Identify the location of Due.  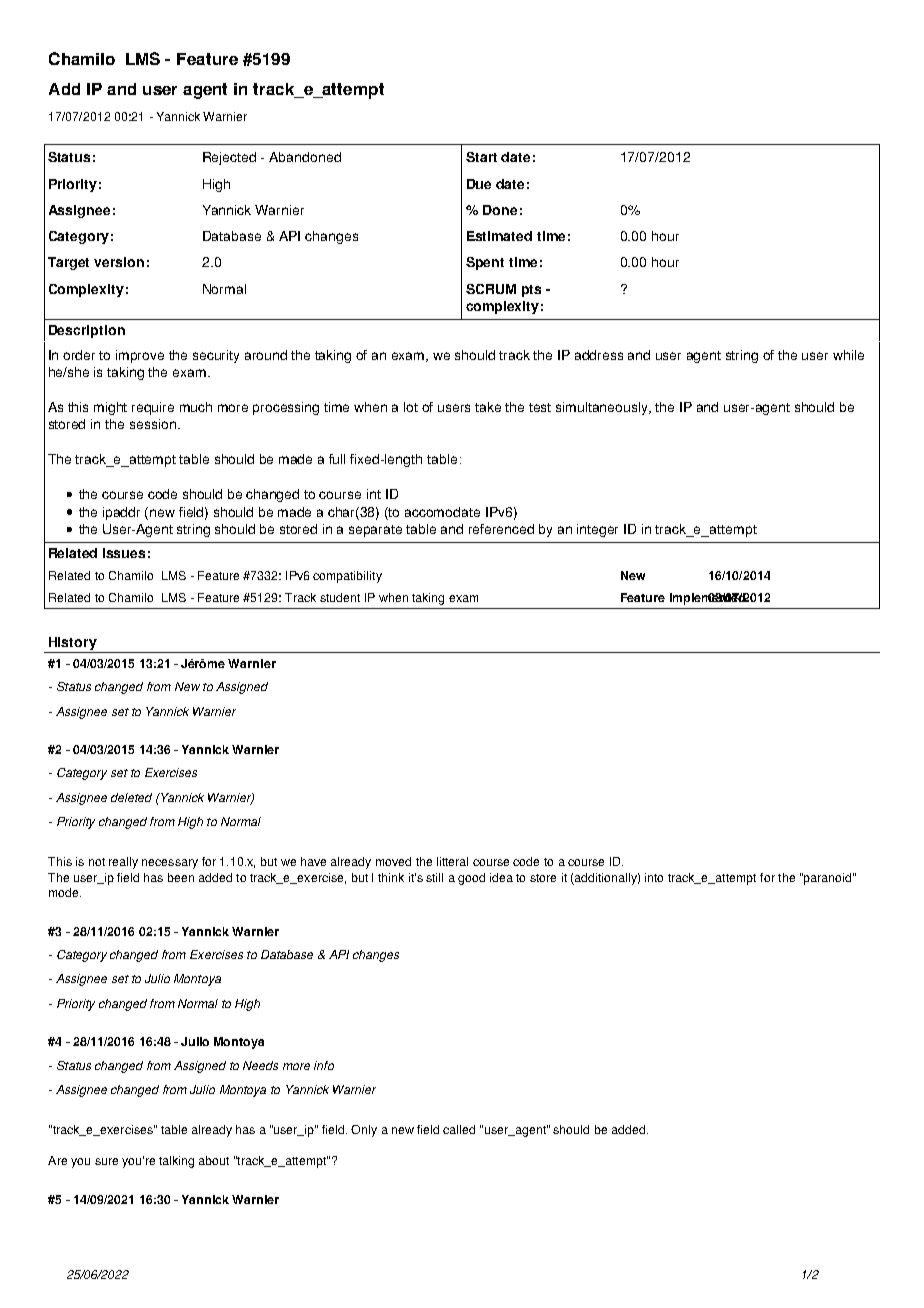
(479, 184).
